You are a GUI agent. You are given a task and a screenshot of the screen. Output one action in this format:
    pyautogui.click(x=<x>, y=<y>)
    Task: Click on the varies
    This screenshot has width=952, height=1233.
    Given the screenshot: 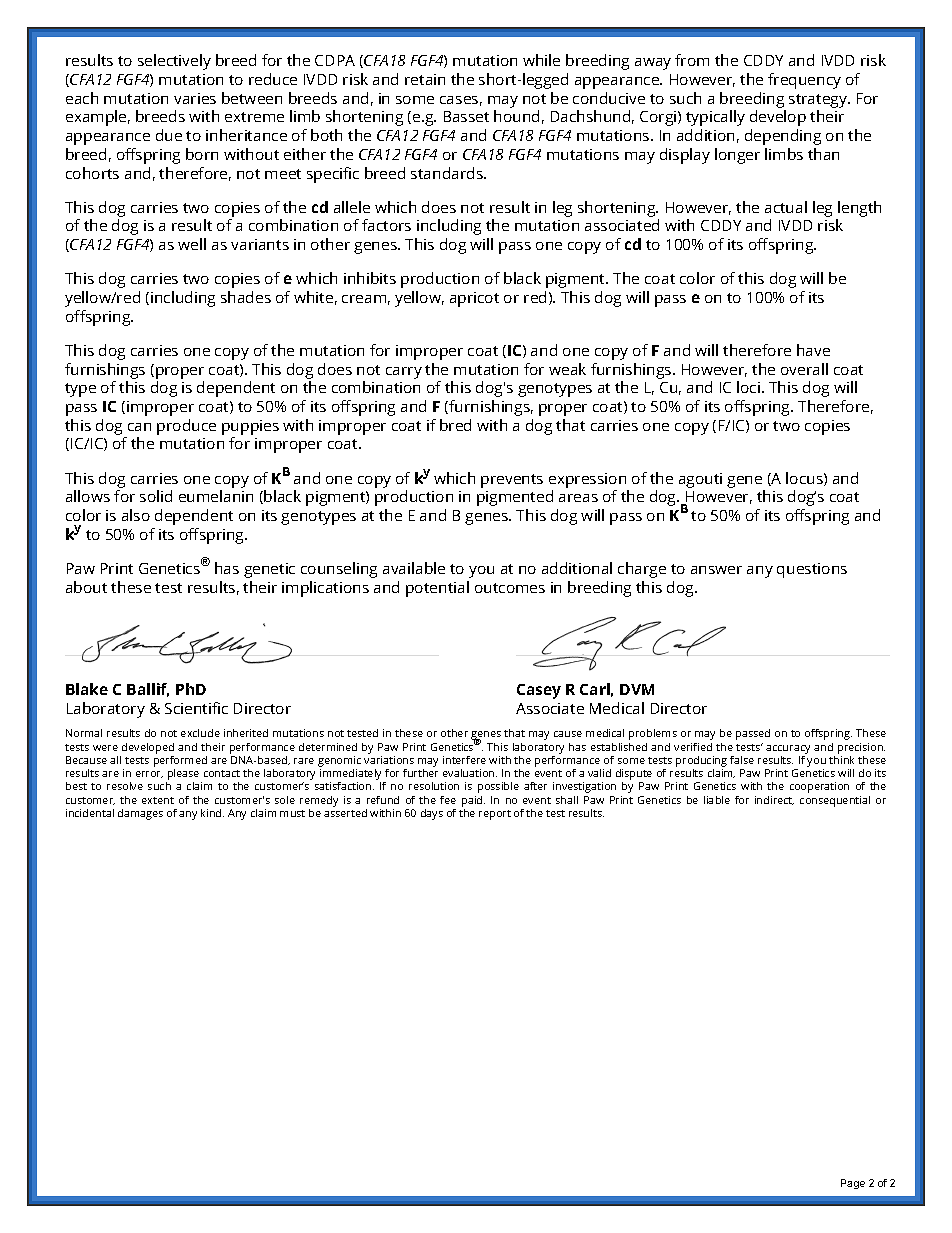 What is the action you would take?
    pyautogui.click(x=195, y=98)
